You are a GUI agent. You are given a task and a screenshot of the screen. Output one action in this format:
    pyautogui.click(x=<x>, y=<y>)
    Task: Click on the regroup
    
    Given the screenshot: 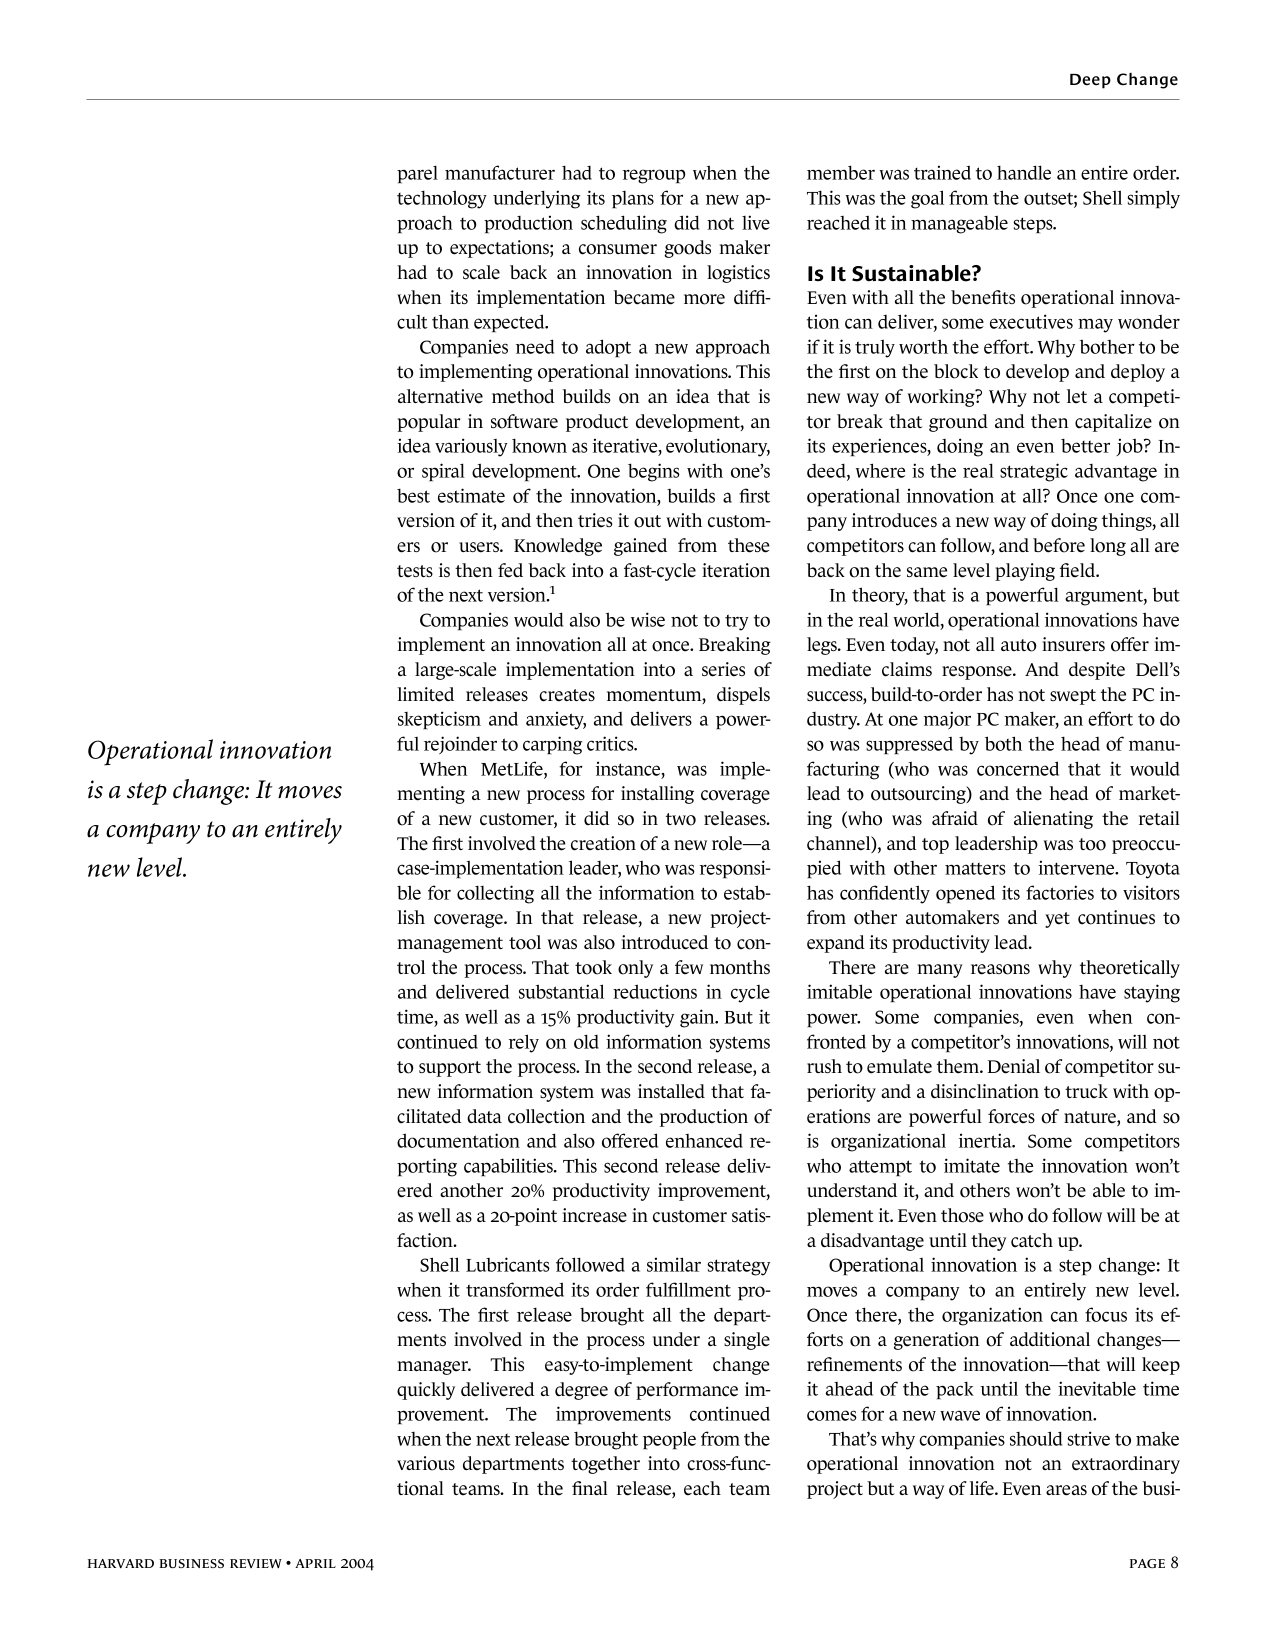 What is the action you would take?
    pyautogui.click(x=654, y=176)
